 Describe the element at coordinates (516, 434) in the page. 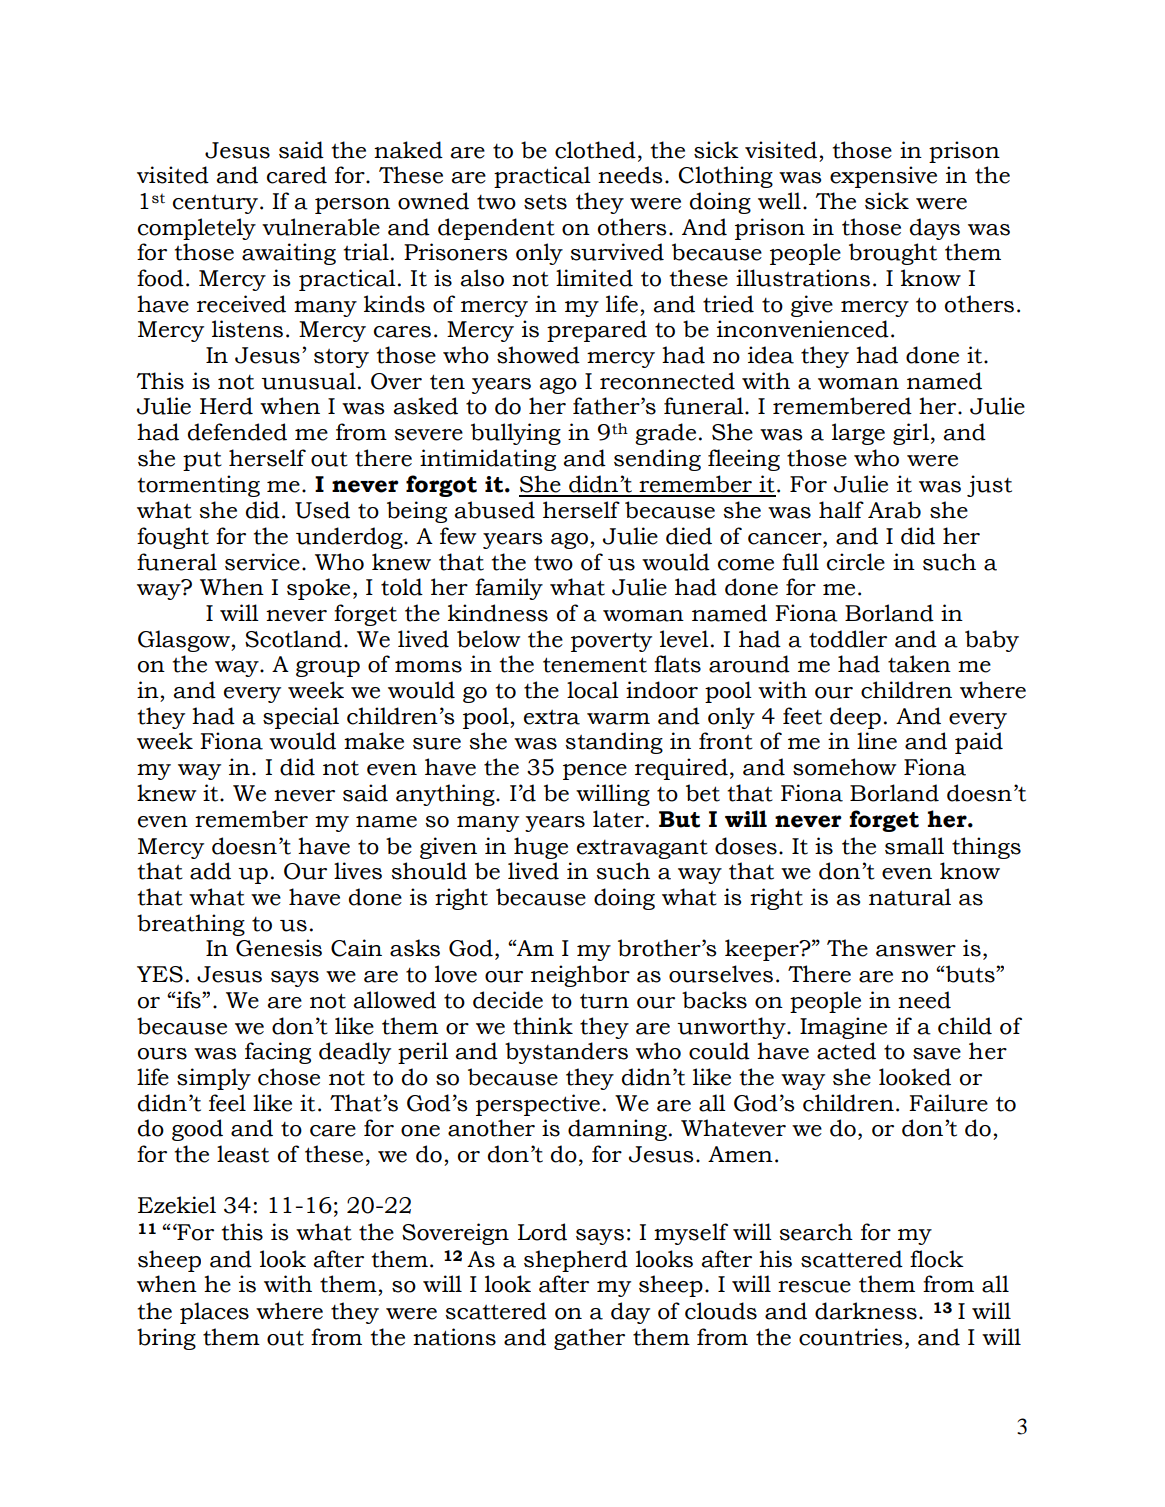

I see `bullying` at that location.
